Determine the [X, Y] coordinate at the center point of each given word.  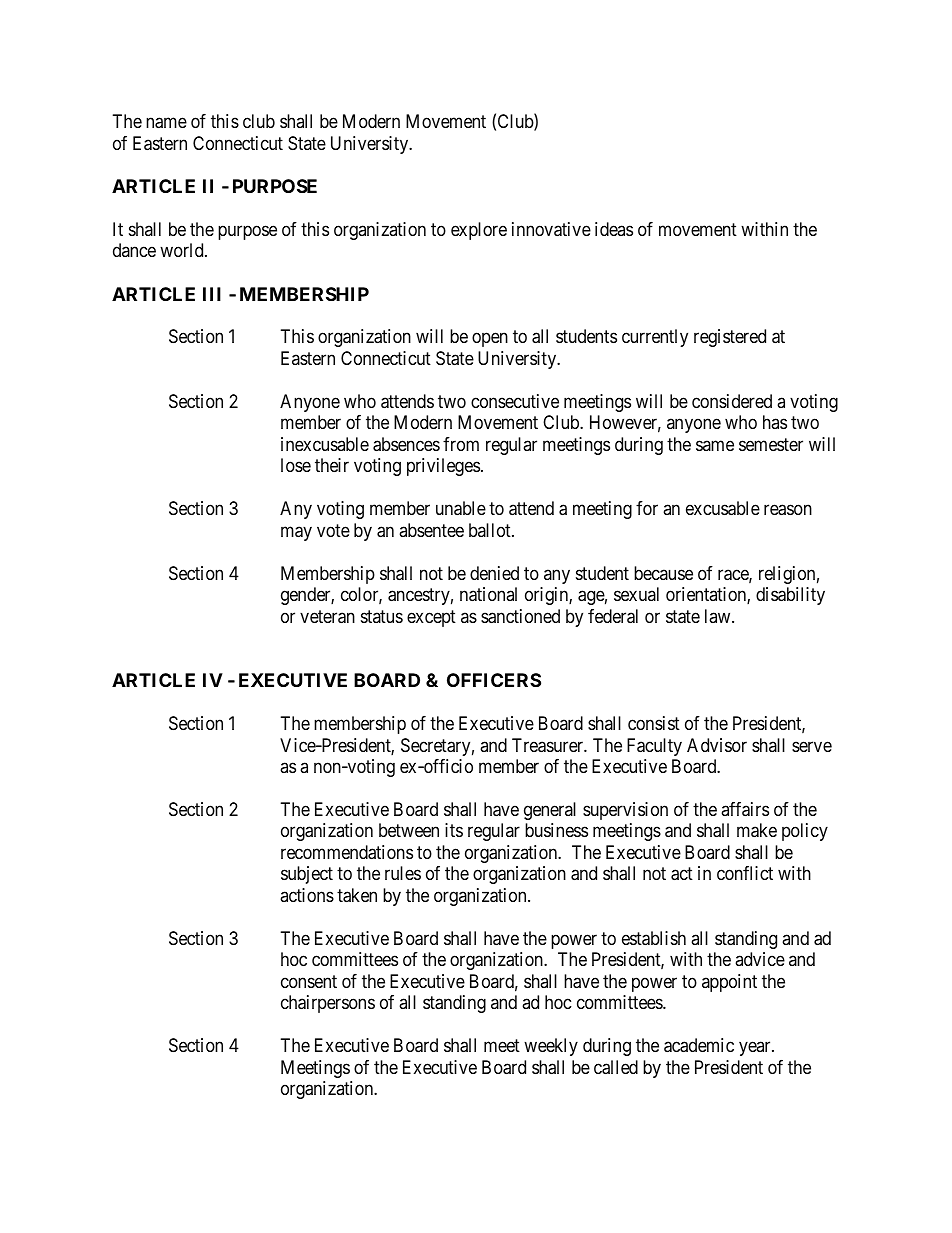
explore [479, 231]
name [166, 123]
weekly [551, 1047]
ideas [614, 229]
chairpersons [328, 1004]
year [756, 1049]
